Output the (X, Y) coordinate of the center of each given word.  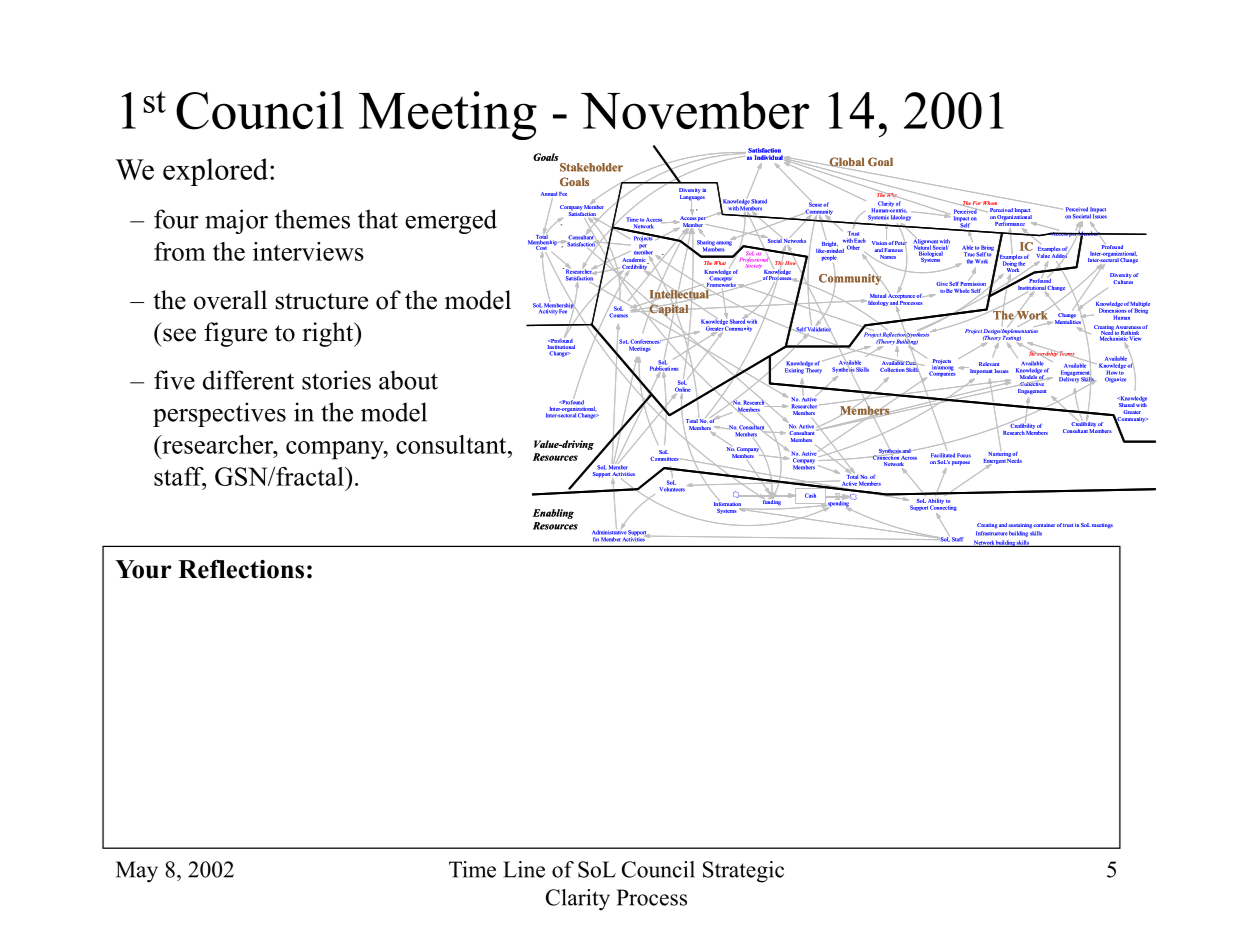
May (137, 872)
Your (143, 569)
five (174, 380)
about (408, 380)
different (248, 380)
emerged (451, 221)
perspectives (219, 414)
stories (336, 380)
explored (217, 172)
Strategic (743, 872)
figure (235, 334)
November (695, 110)
